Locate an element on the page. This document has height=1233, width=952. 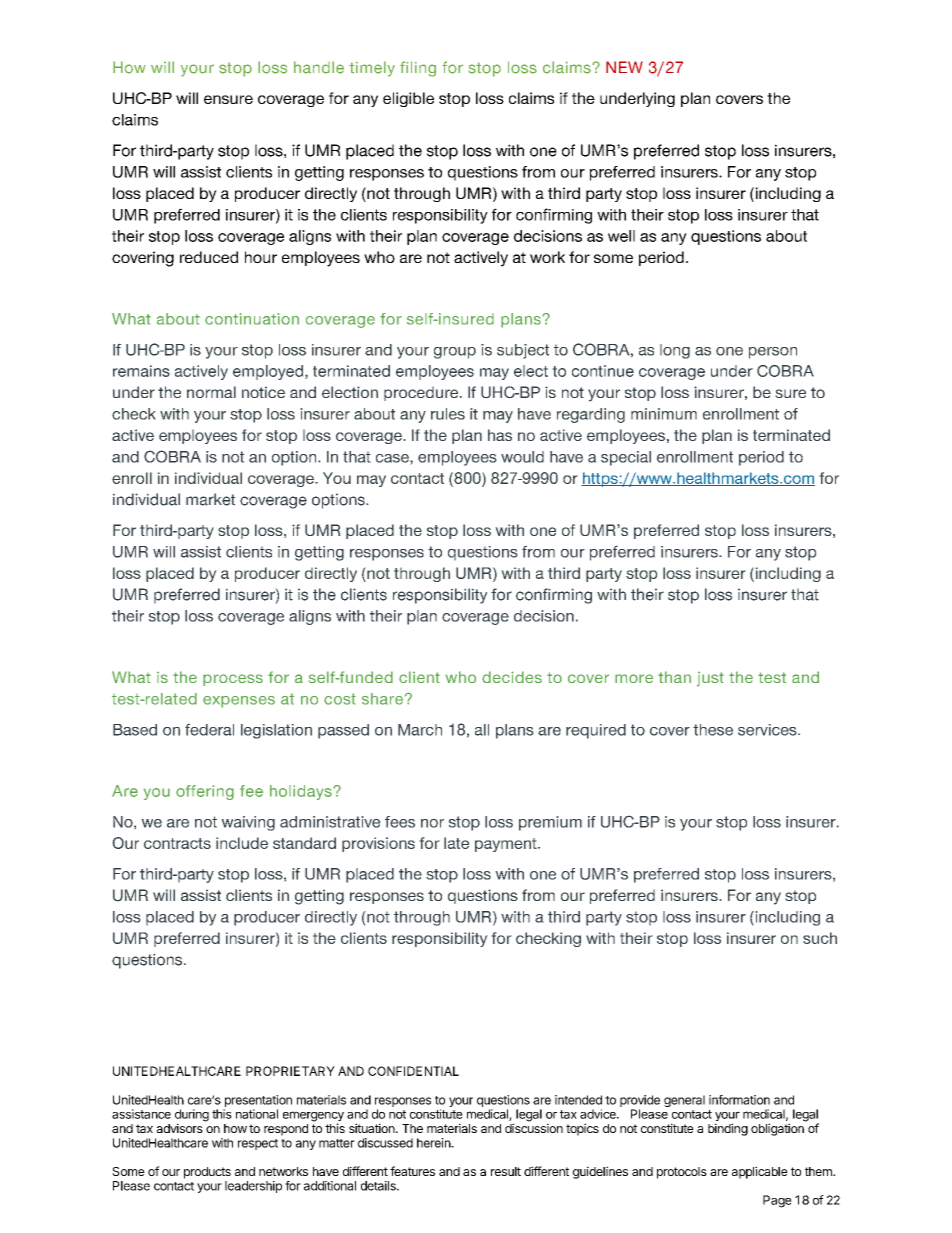
normal is located at coordinates (211, 392).
